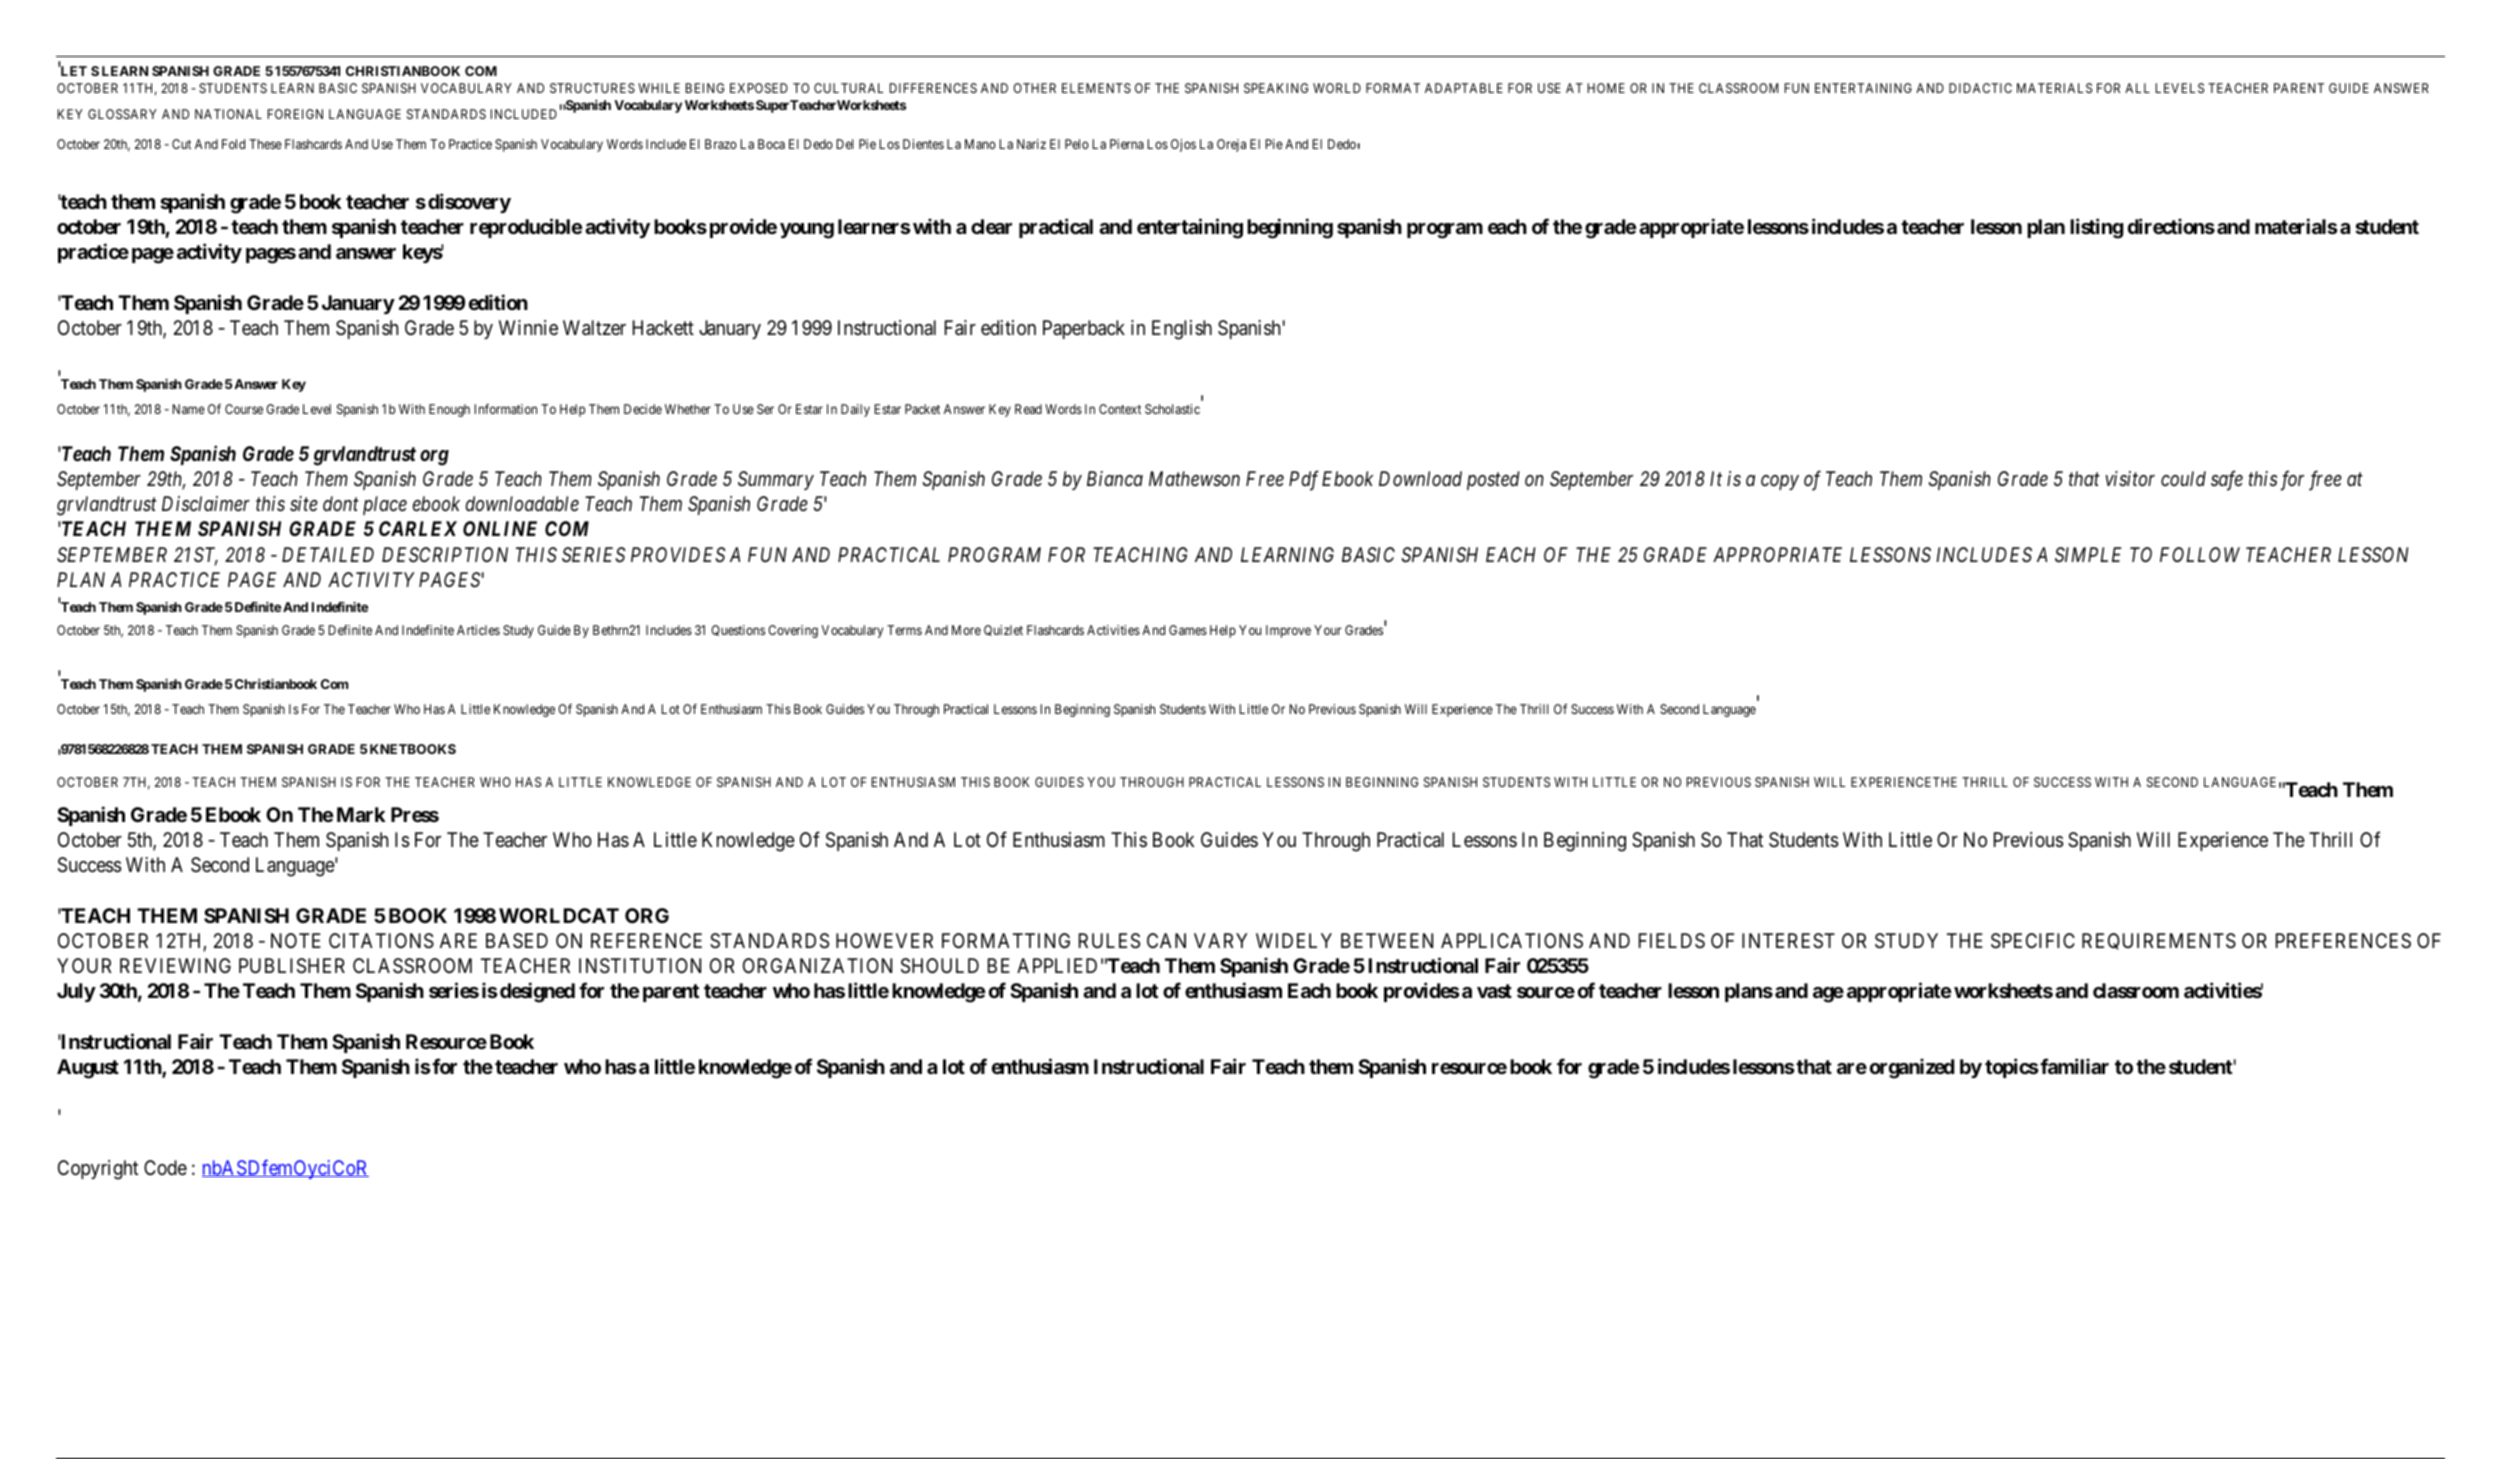 This screenshot has height=1459, width=2501. I want to click on SIMPLE, so click(2088, 554).
